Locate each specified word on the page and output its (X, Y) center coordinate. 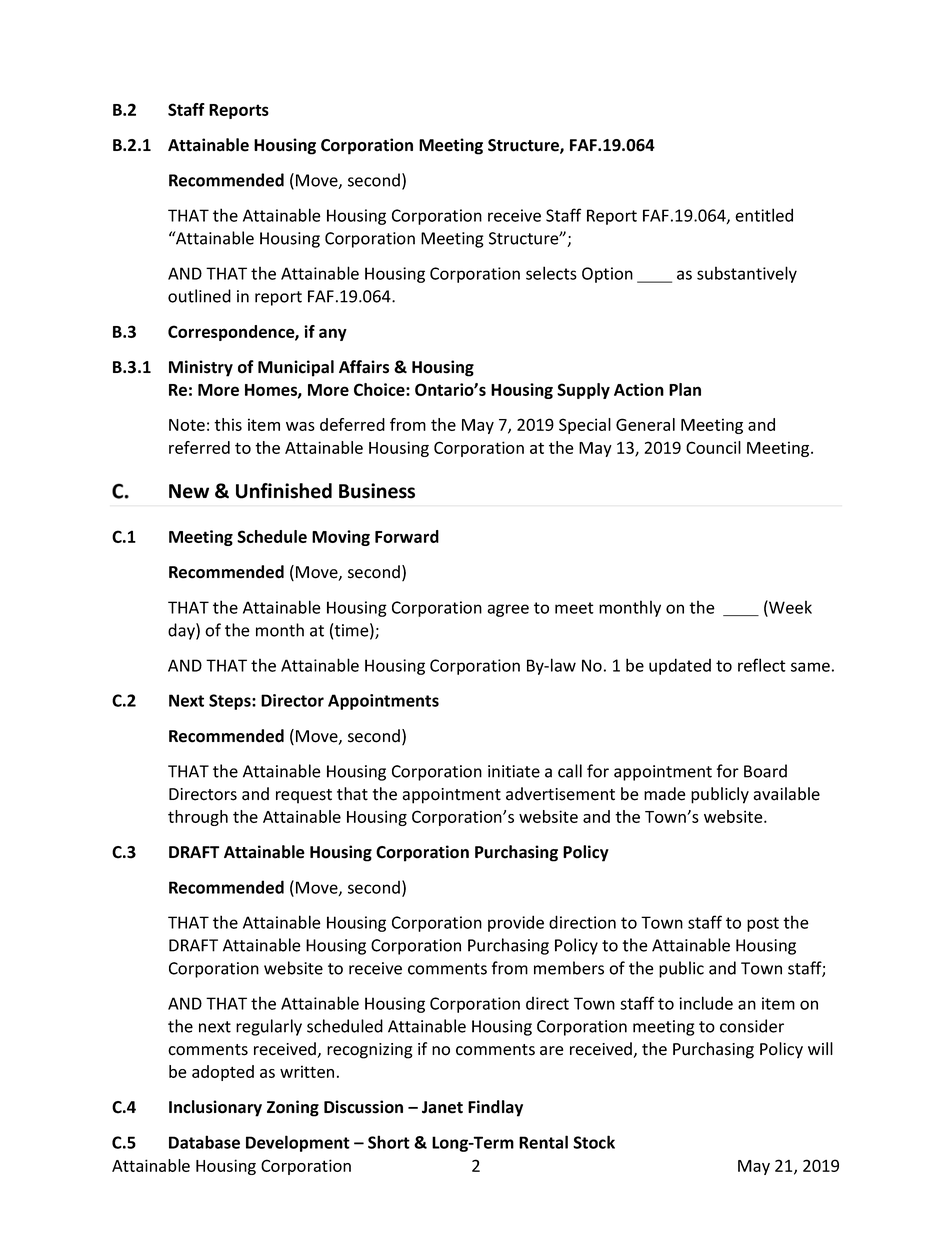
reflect (762, 665)
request (304, 796)
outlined (199, 296)
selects (551, 273)
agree (508, 610)
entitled (764, 215)
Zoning (293, 1108)
